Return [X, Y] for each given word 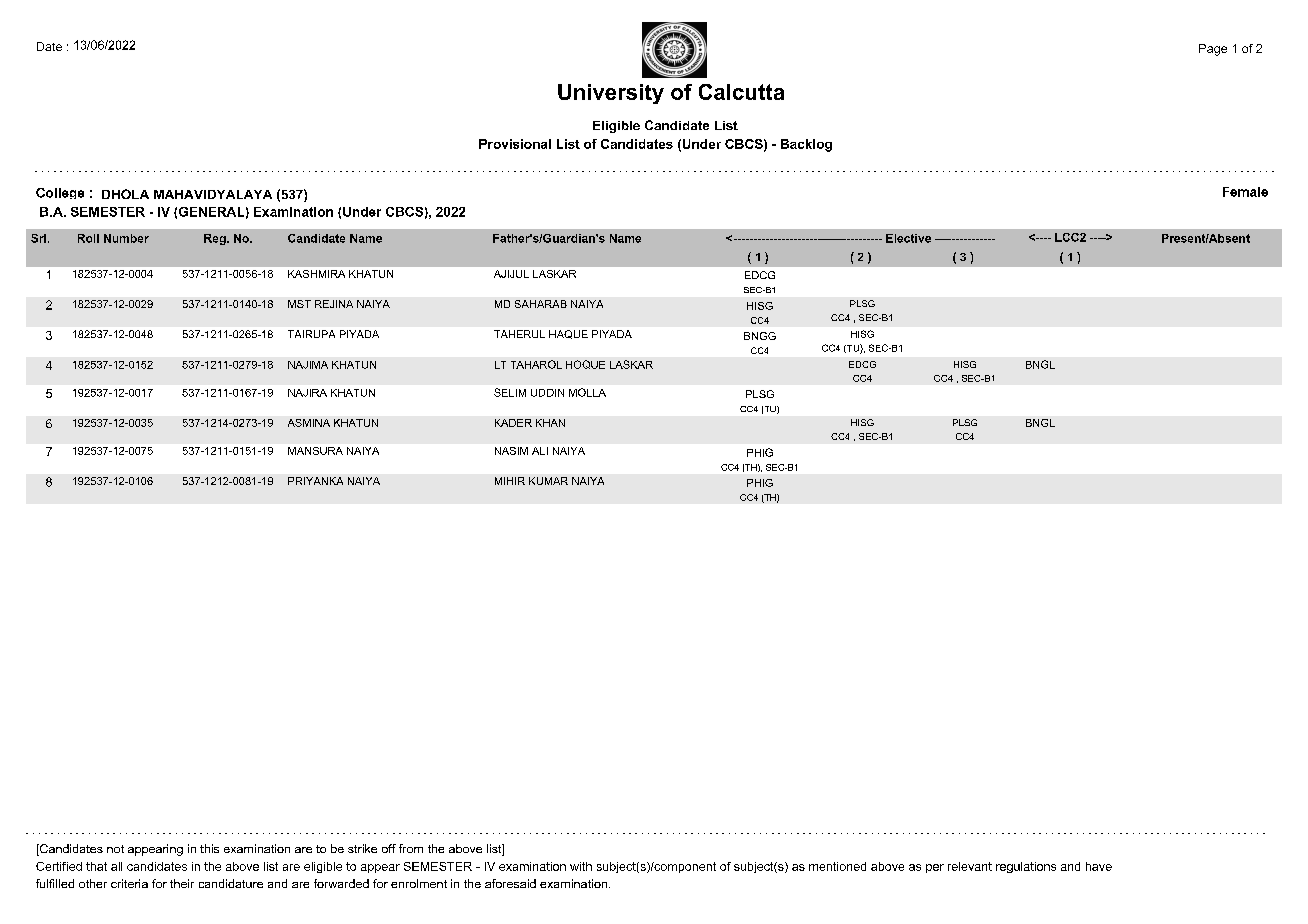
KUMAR [548, 481]
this [209, 848]
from [411, 848]
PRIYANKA [315, 481]
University [611, 94]
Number [126, 238]
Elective [908, 238]
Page [1213, 50]
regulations [1026, 867]
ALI [540, 451]
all [116, 866]
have [1099, 866]
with [581, 866]
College [60, 193]
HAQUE [568, 334]
